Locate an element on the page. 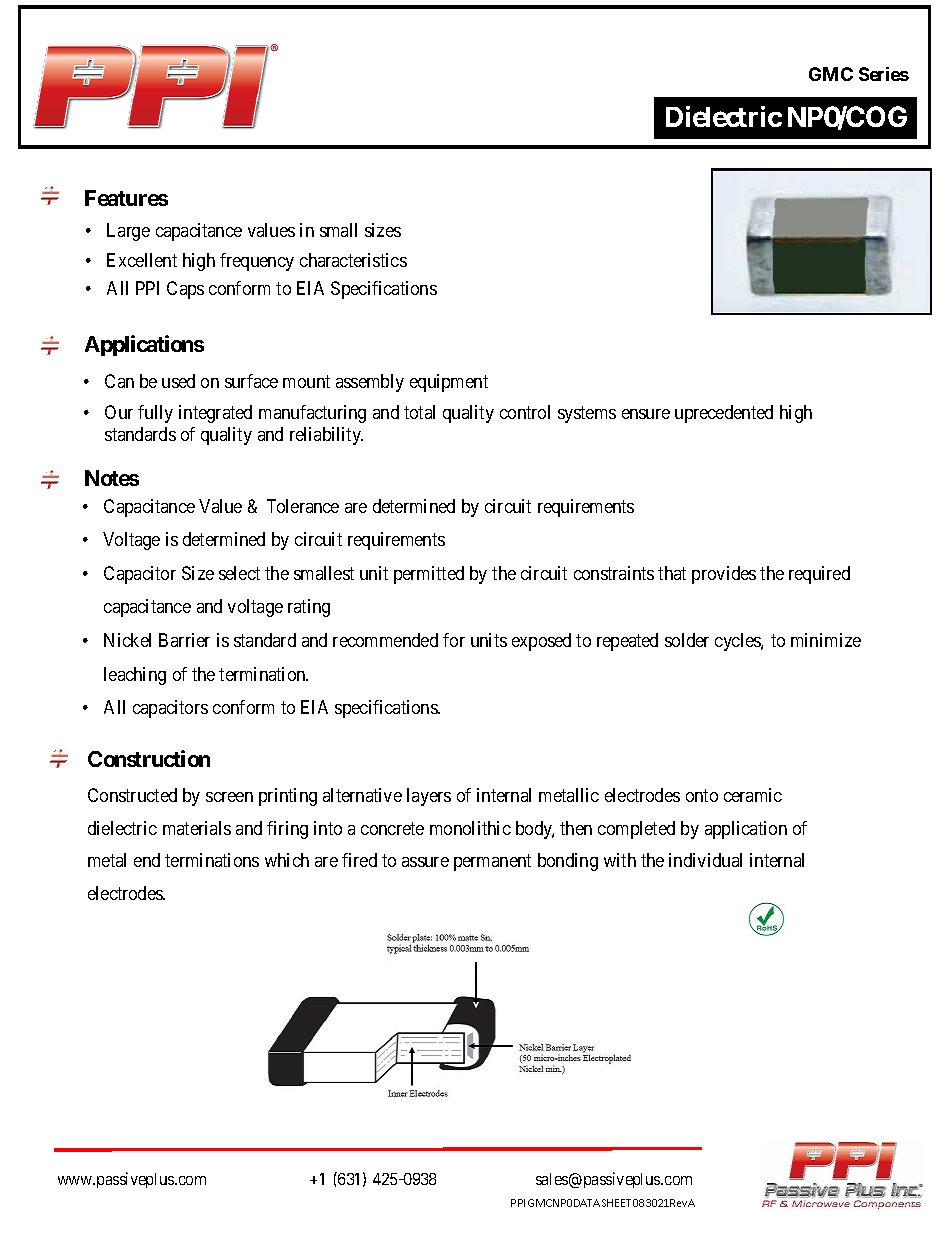 The image size is (952, 1233). ensure is located at coordinates (646, 414).
